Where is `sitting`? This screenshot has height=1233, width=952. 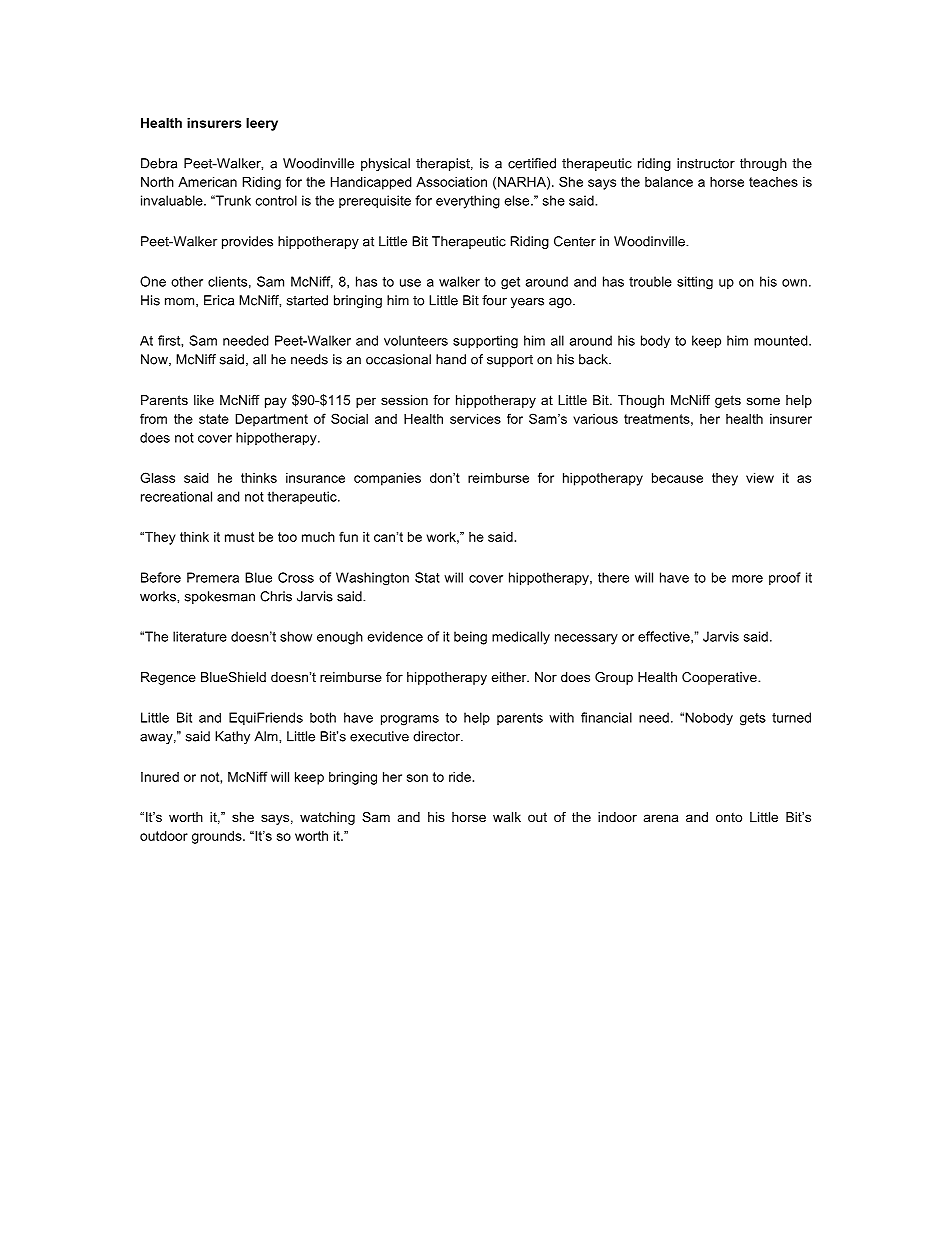
sitting is located at coordinates (695, 283).
